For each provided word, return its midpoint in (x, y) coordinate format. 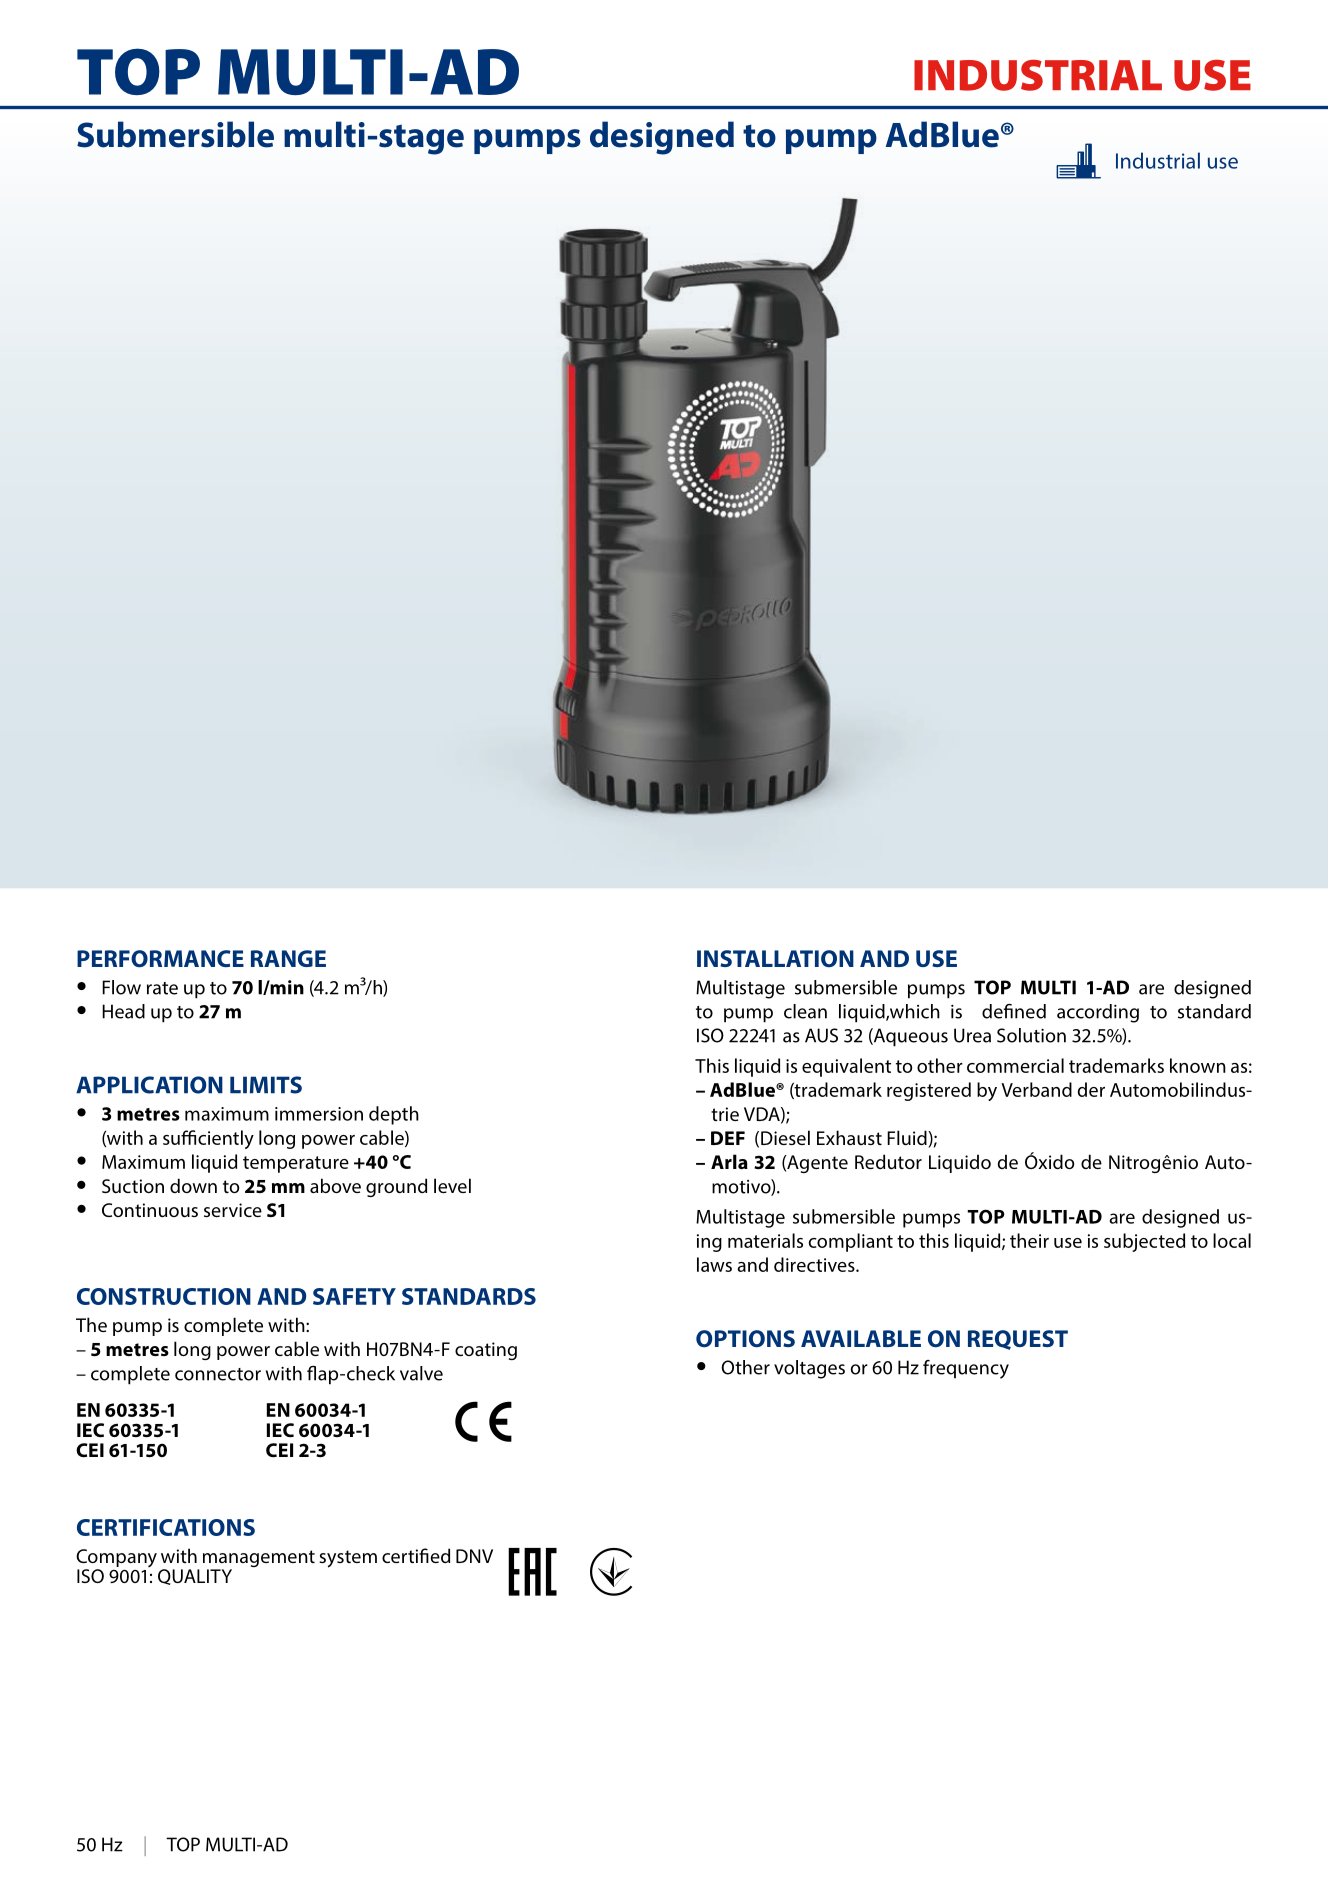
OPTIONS (745, 1338)
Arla (729, 1161)
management (259, 1560)
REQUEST (1018, 1340)
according (1098, 1013)
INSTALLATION (775, 958)
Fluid (908, 1139)
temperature (296, 1164)
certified (416, 1555)
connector (218, 1374)
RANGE (288, 958)
